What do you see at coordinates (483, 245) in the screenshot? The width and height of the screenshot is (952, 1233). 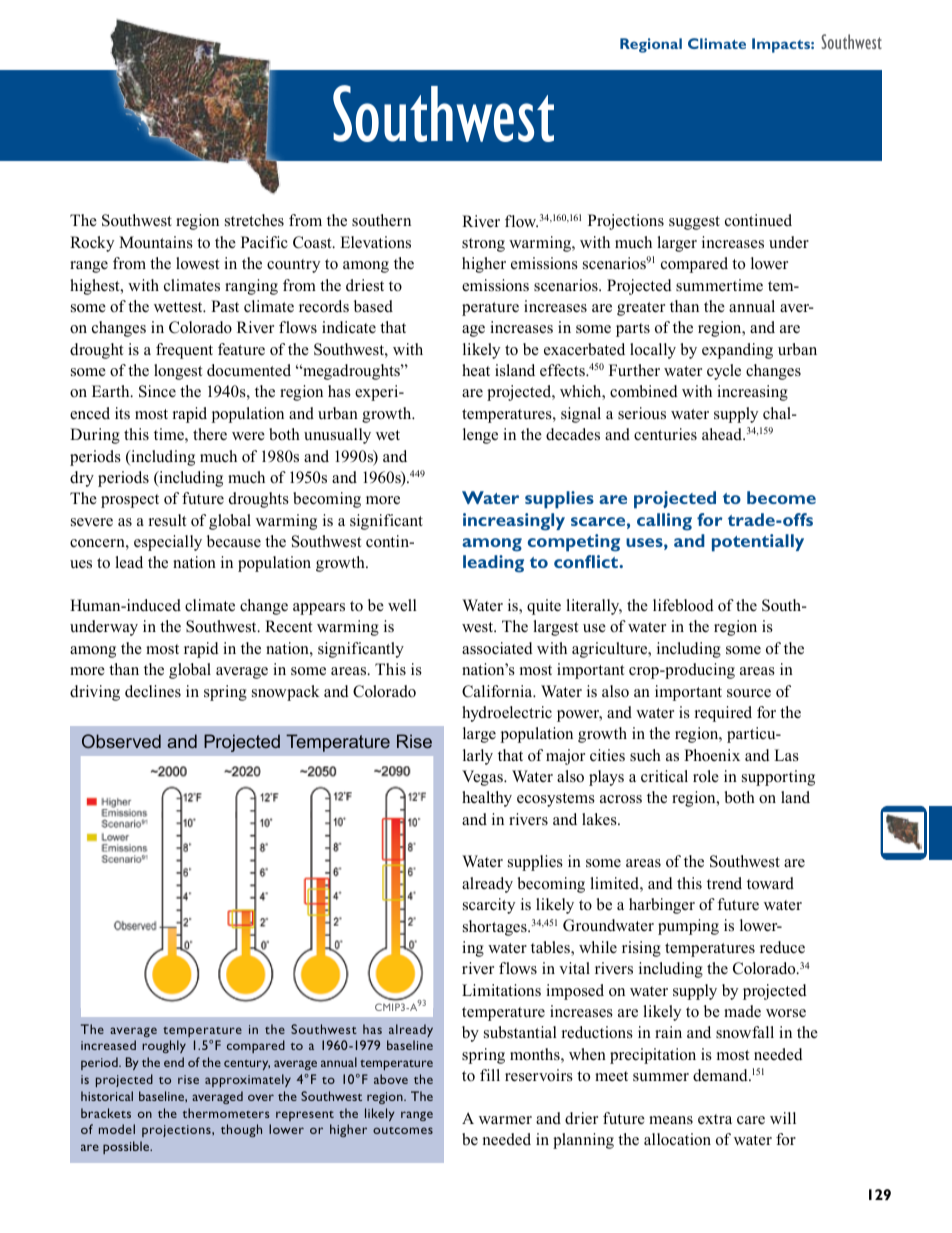 I see `strong` at bounding box center [483, 245].
